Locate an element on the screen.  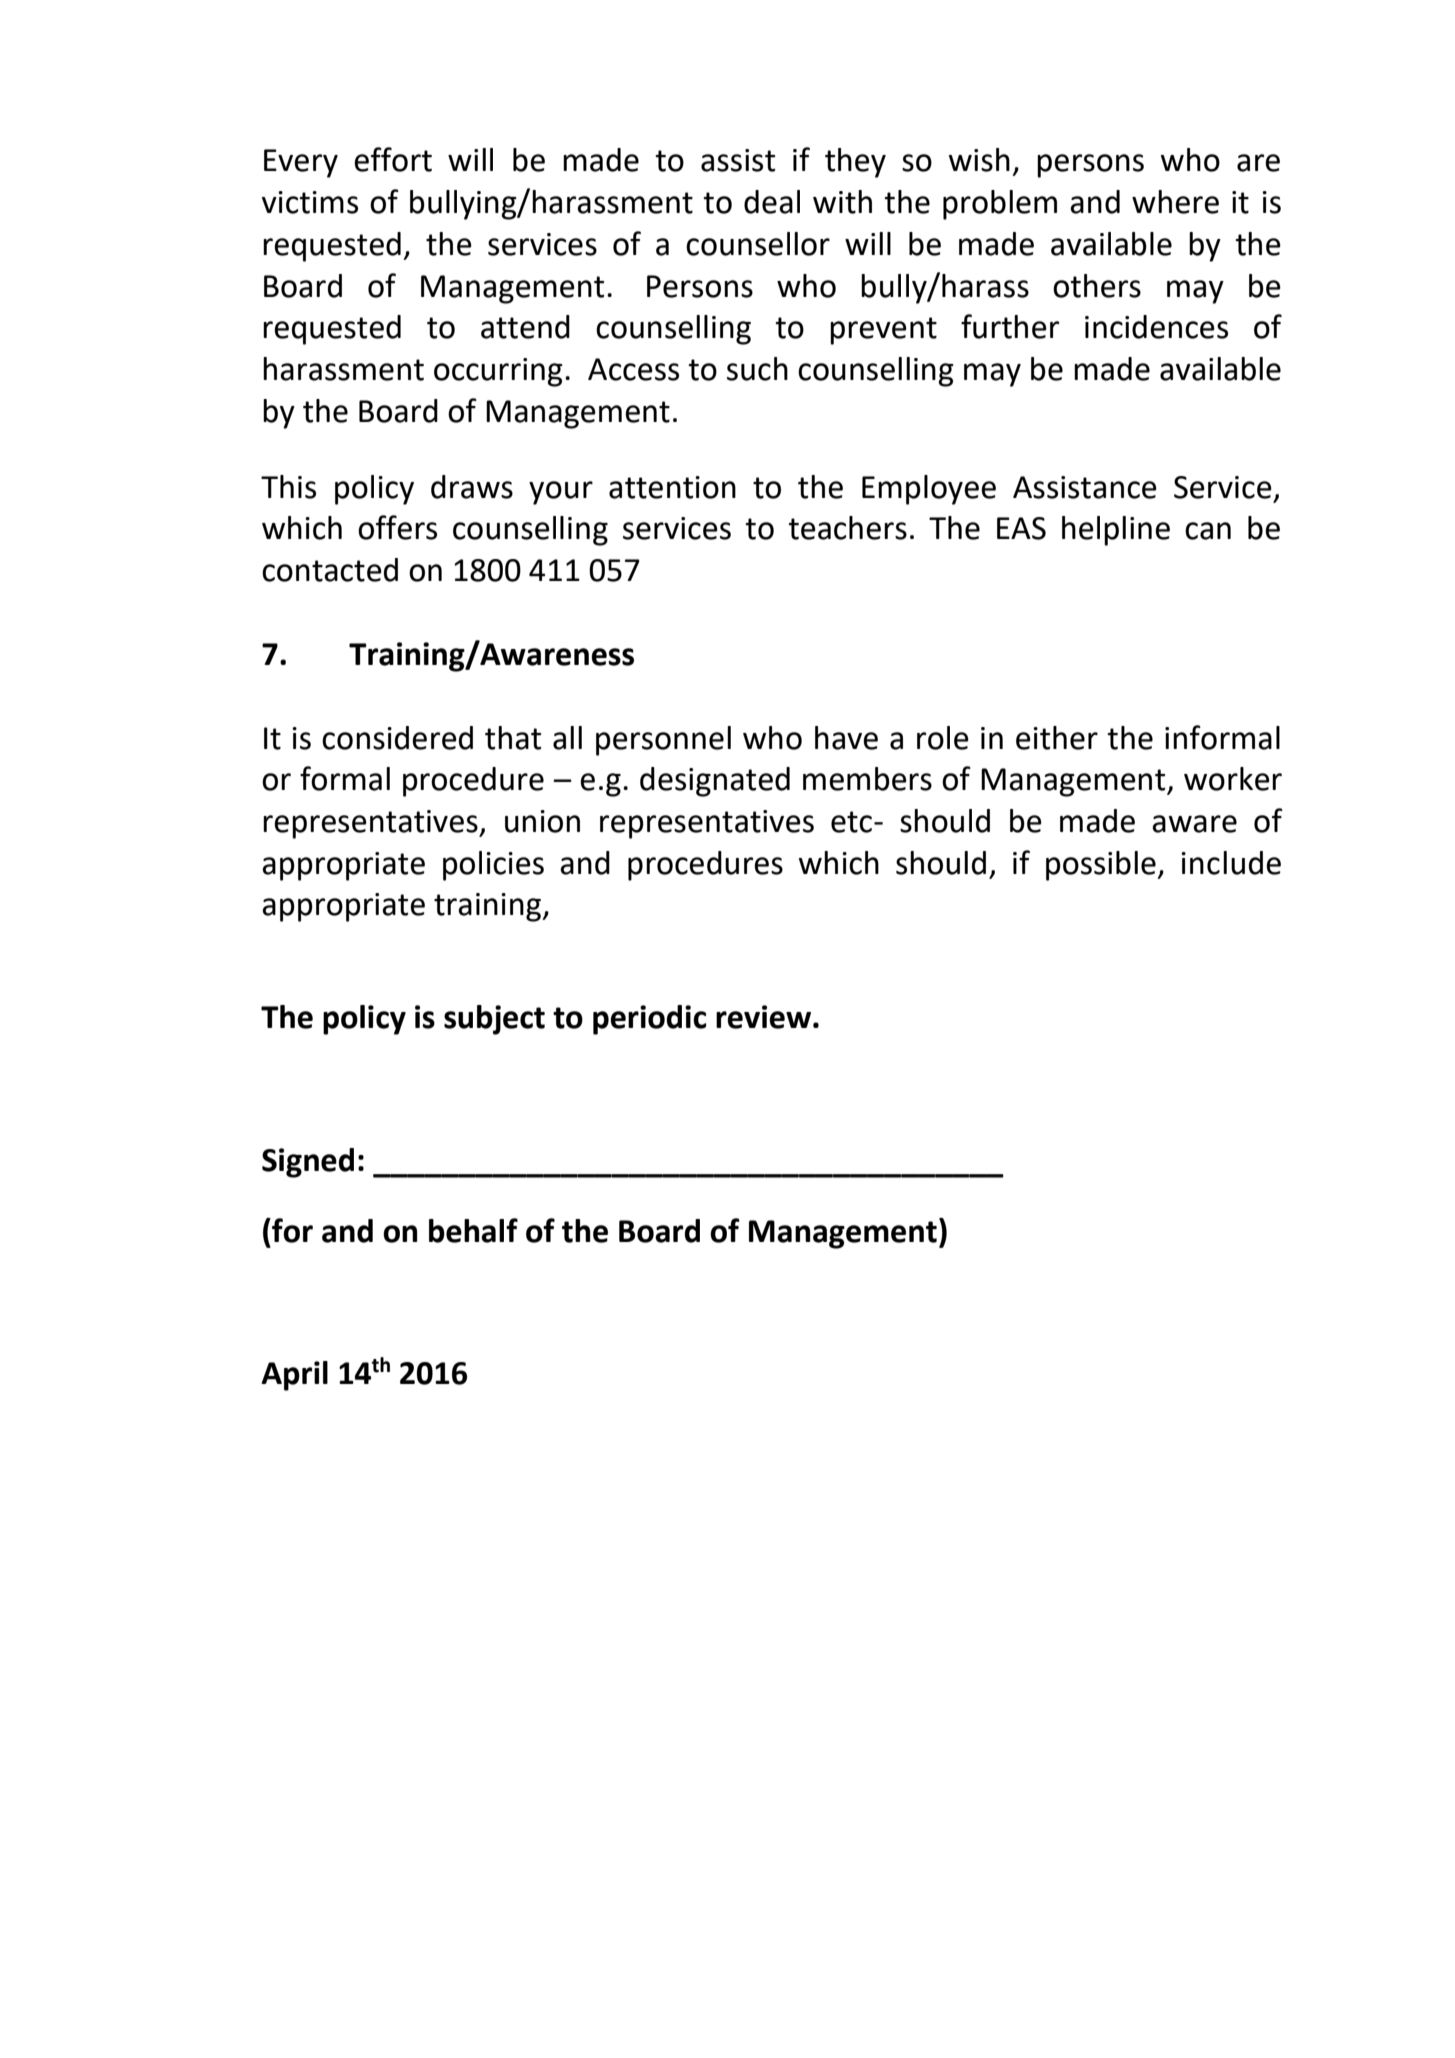
effort is located at coordinates (393, 159).
